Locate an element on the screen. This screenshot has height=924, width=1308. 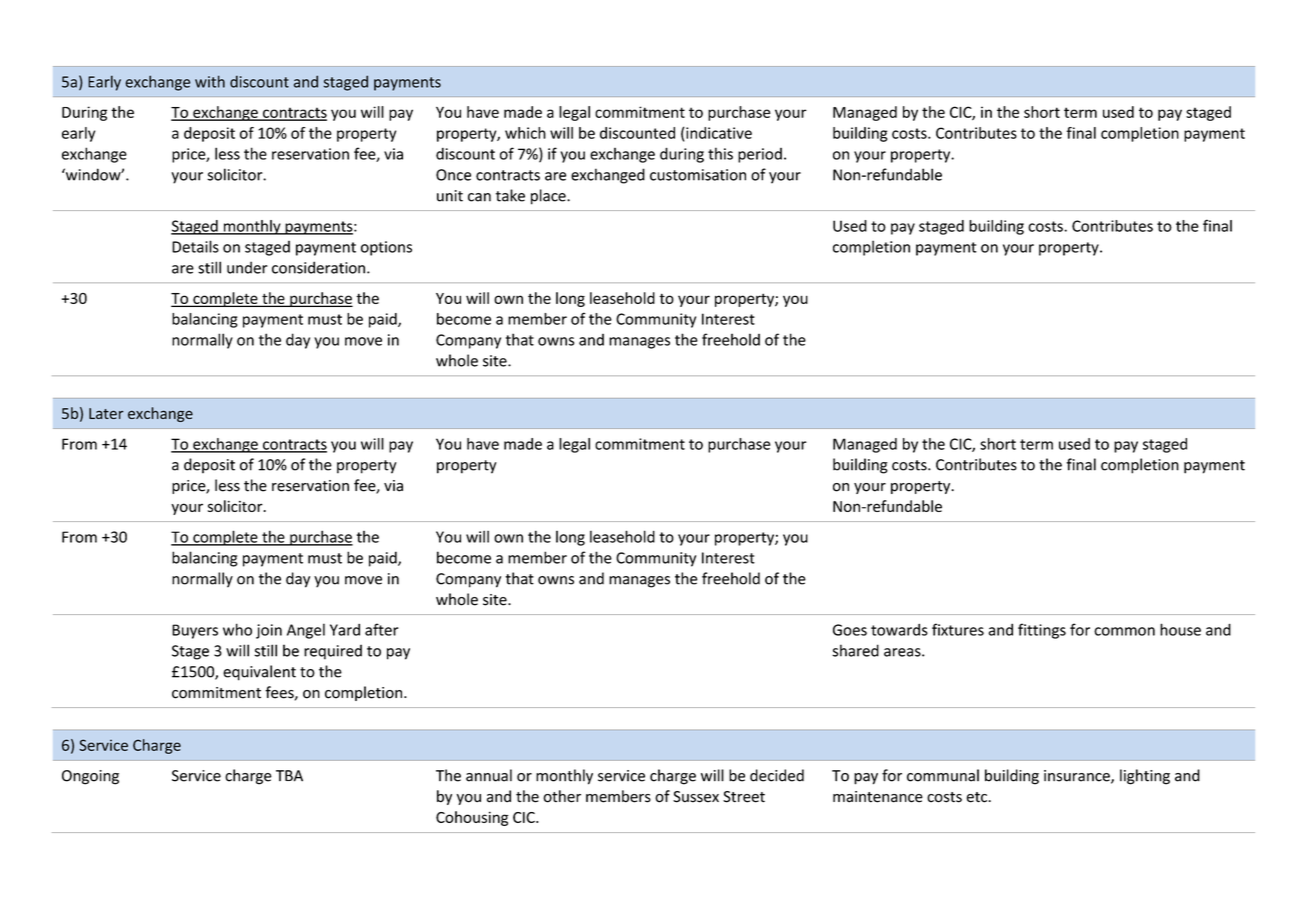
shared is located at coordinates (855, 650).
